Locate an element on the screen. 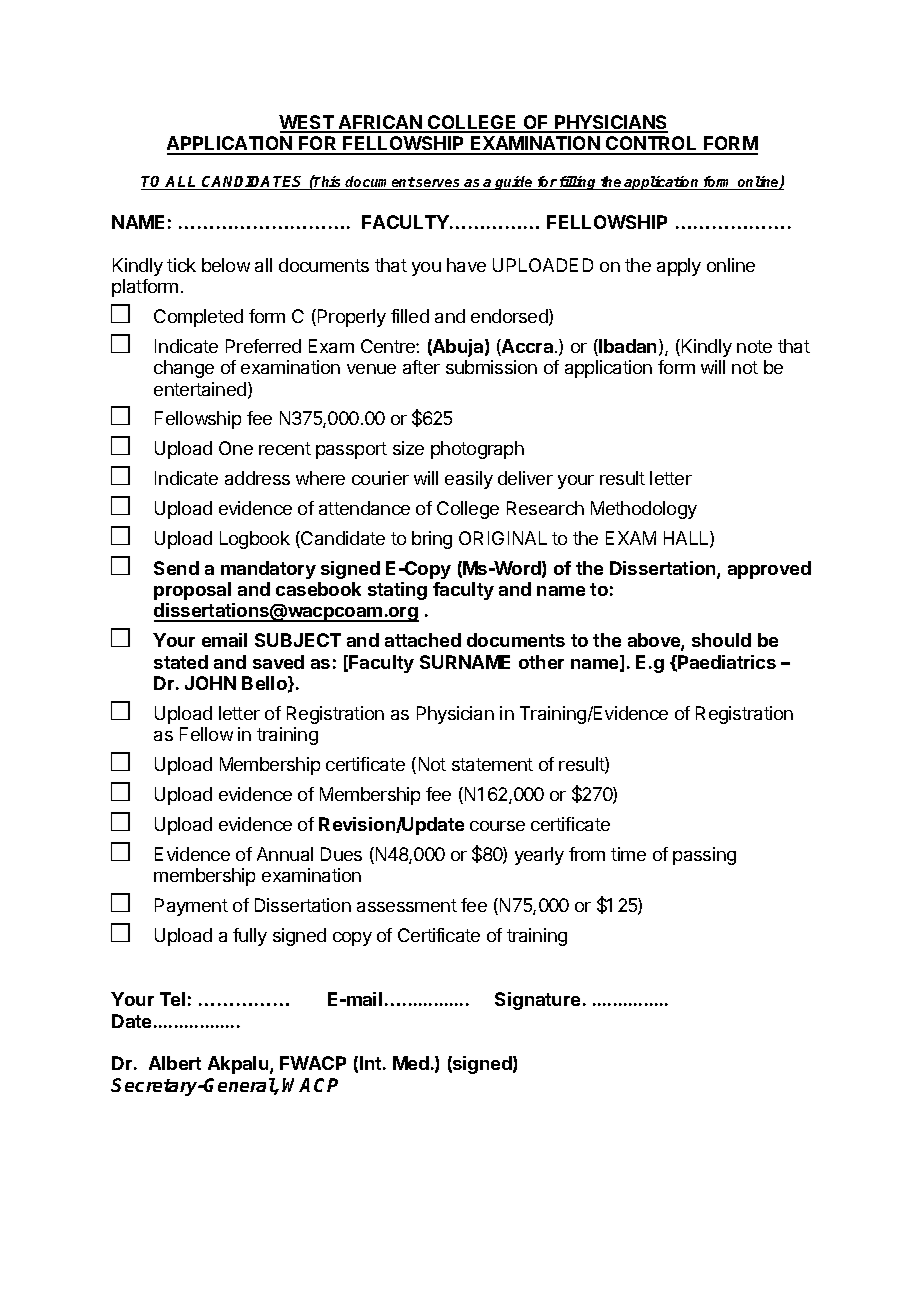 This screenshot has width=924, height=1308. Annual is located at coordinates (285, 854).
